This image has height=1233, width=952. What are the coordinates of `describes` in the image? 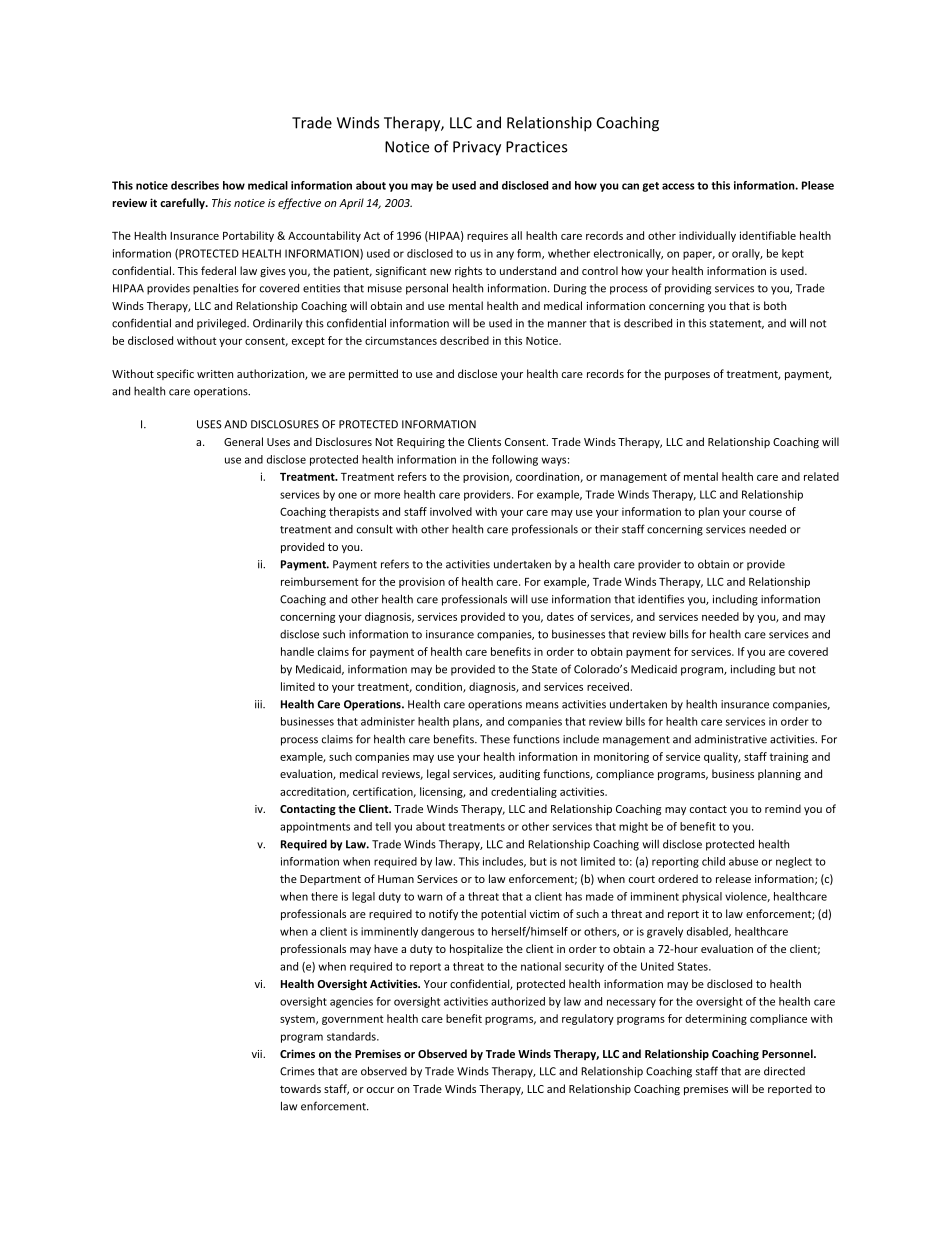 It's located at (195, 185).
